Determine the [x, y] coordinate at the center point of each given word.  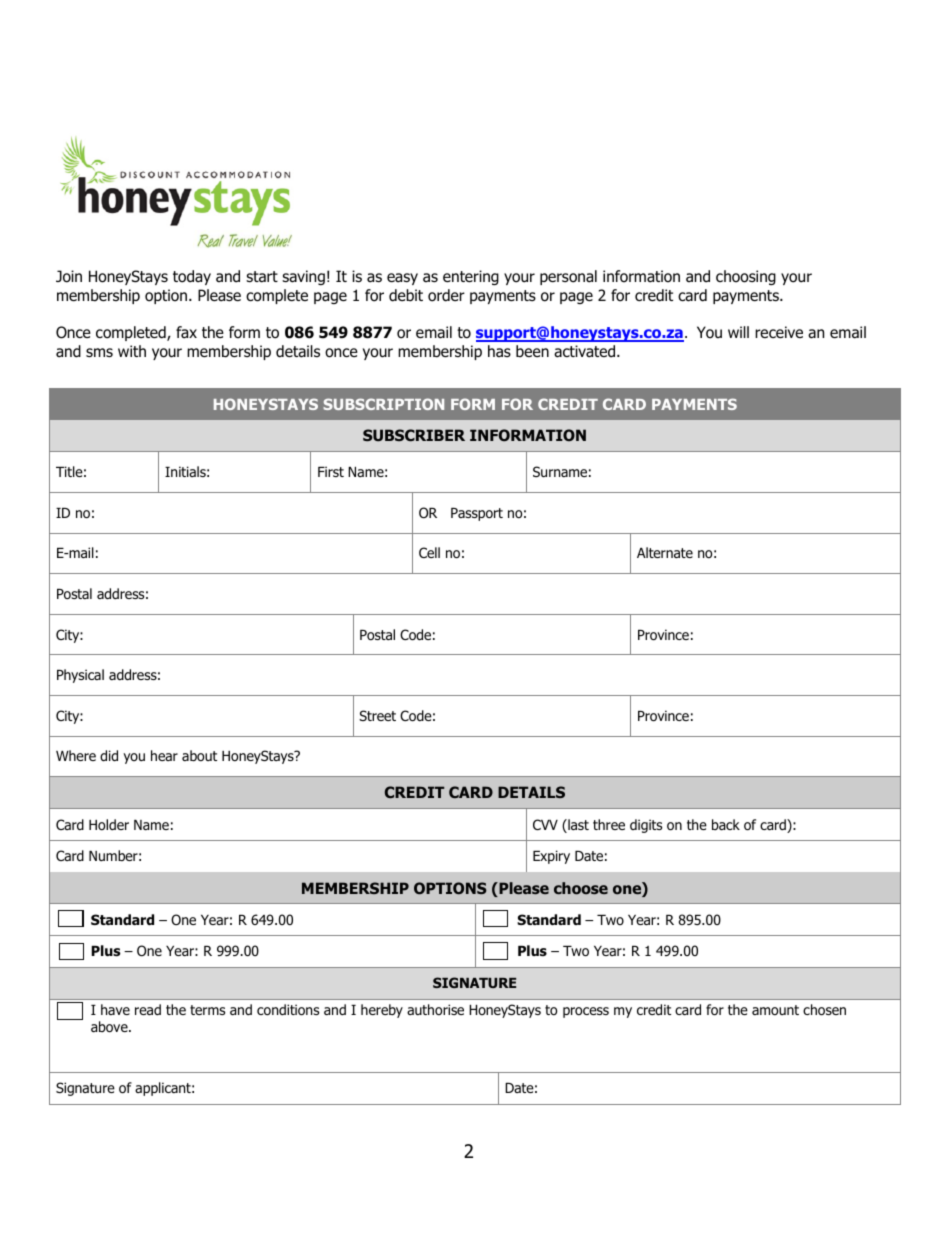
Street [377, 715]
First [331, 471]
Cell [429, 552]
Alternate [665, 552]
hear [164, 755]
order [446, 295]
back [726, 824]
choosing [746, 277]
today [192, 277]
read [148, 1009]
